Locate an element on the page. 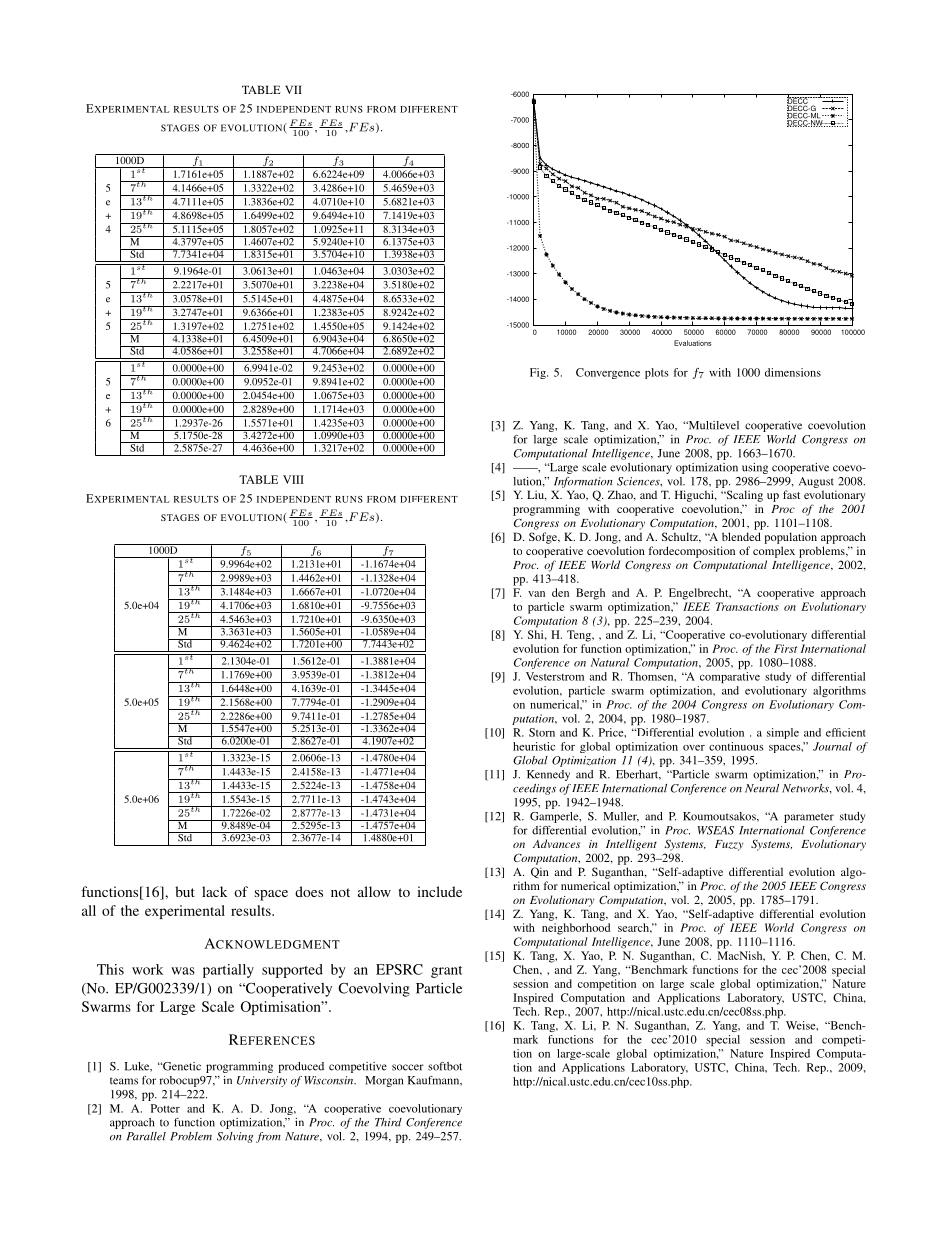 This image has width=952, height=1233. Natural is located at coordinates (610, 662).
